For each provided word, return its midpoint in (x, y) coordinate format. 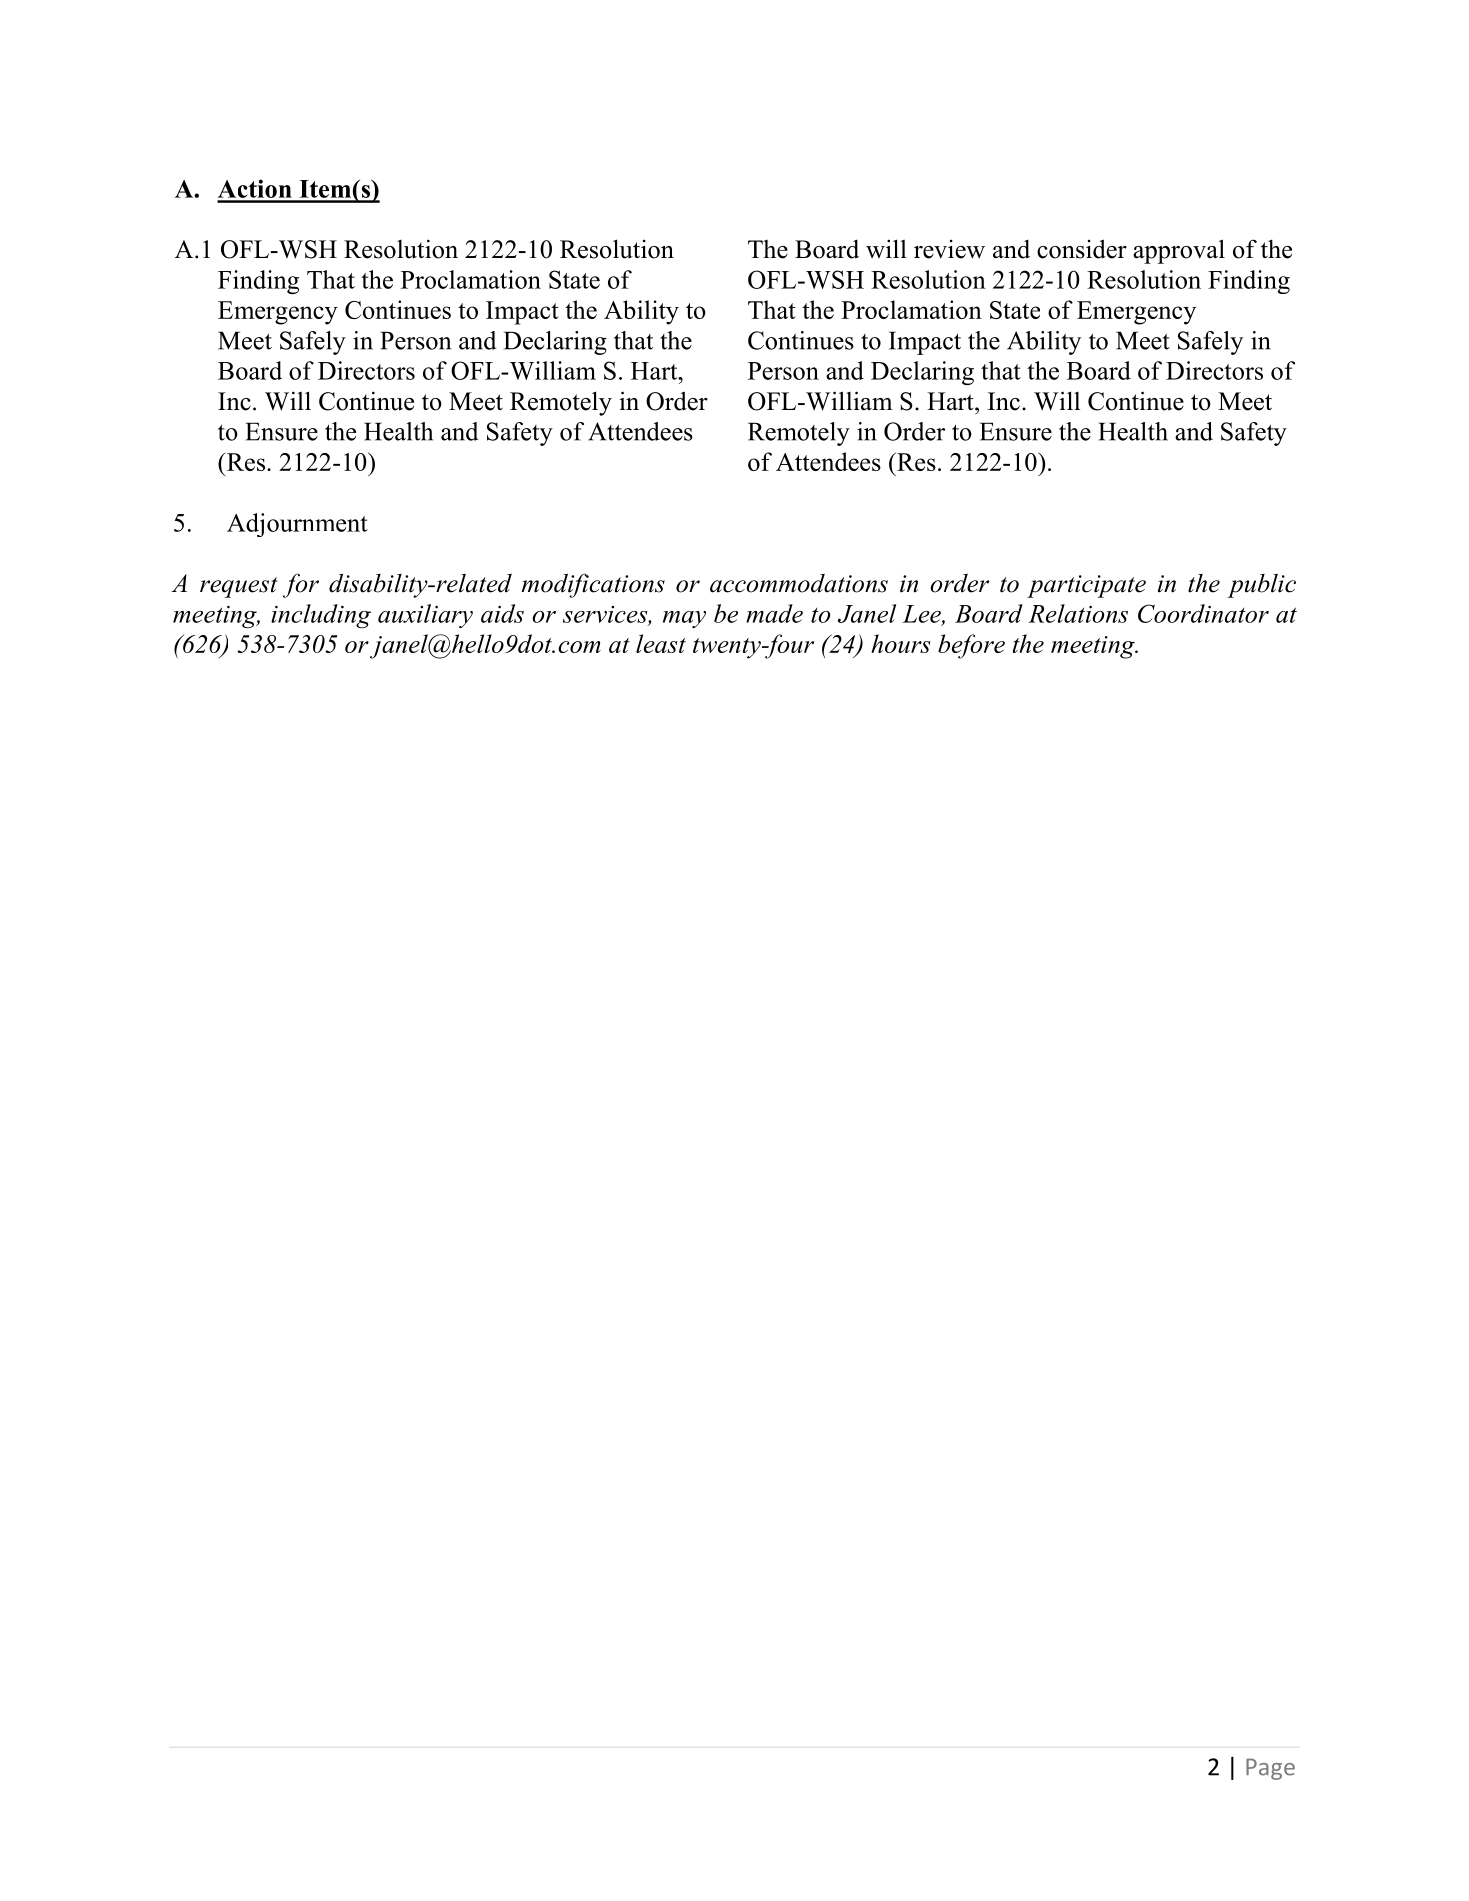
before (971, 646)
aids (502, 613)
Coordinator (1203, 613)
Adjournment (297, 525)
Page (1270, 1769)
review (949, 249)
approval (1179, 251)
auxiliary (425, 616)
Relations (1078, 613)
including (321, 616)
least (661, 643)
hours (901, 643)
